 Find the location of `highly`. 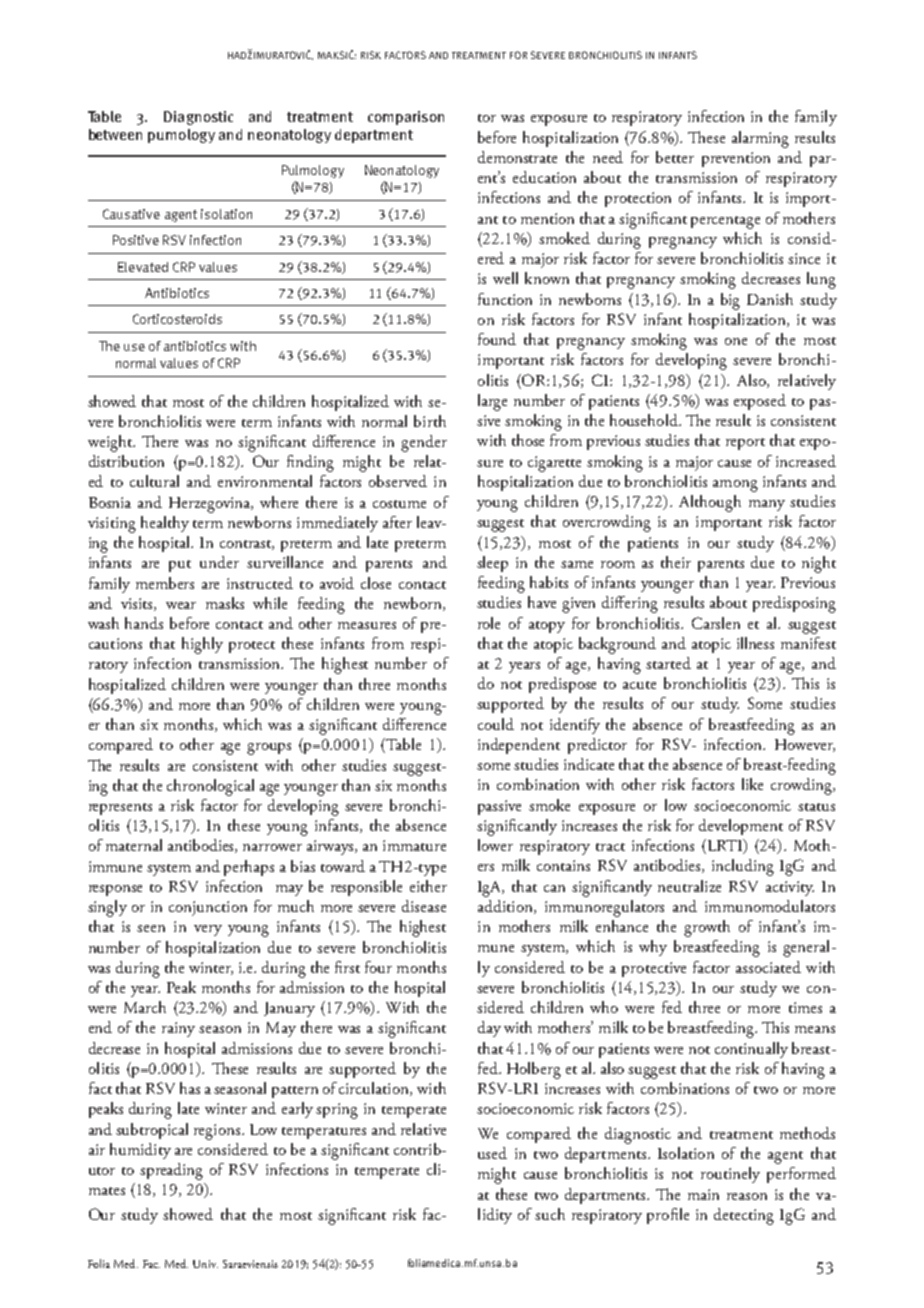

highly is located at coordinates (202, 645).
